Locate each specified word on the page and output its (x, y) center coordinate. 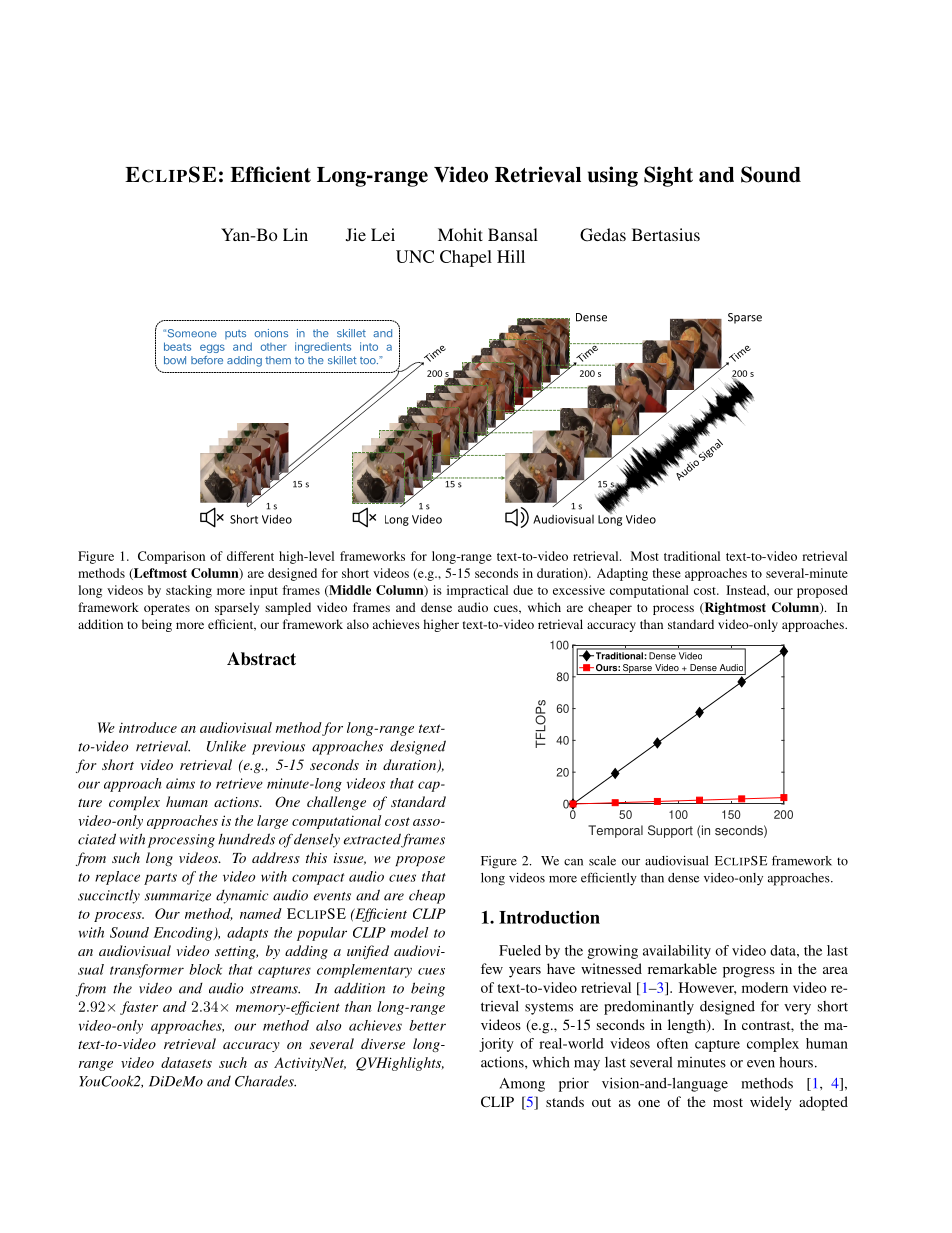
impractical (477, 591)
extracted (372, 840)
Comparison (171, 557)
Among (522, 1085)
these (666, 573)
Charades (265, 1081)
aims (180, 783)
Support (670, 831)
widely (771, 1103)
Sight (668, 176)
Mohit (460, 234)
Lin (295, 234)
